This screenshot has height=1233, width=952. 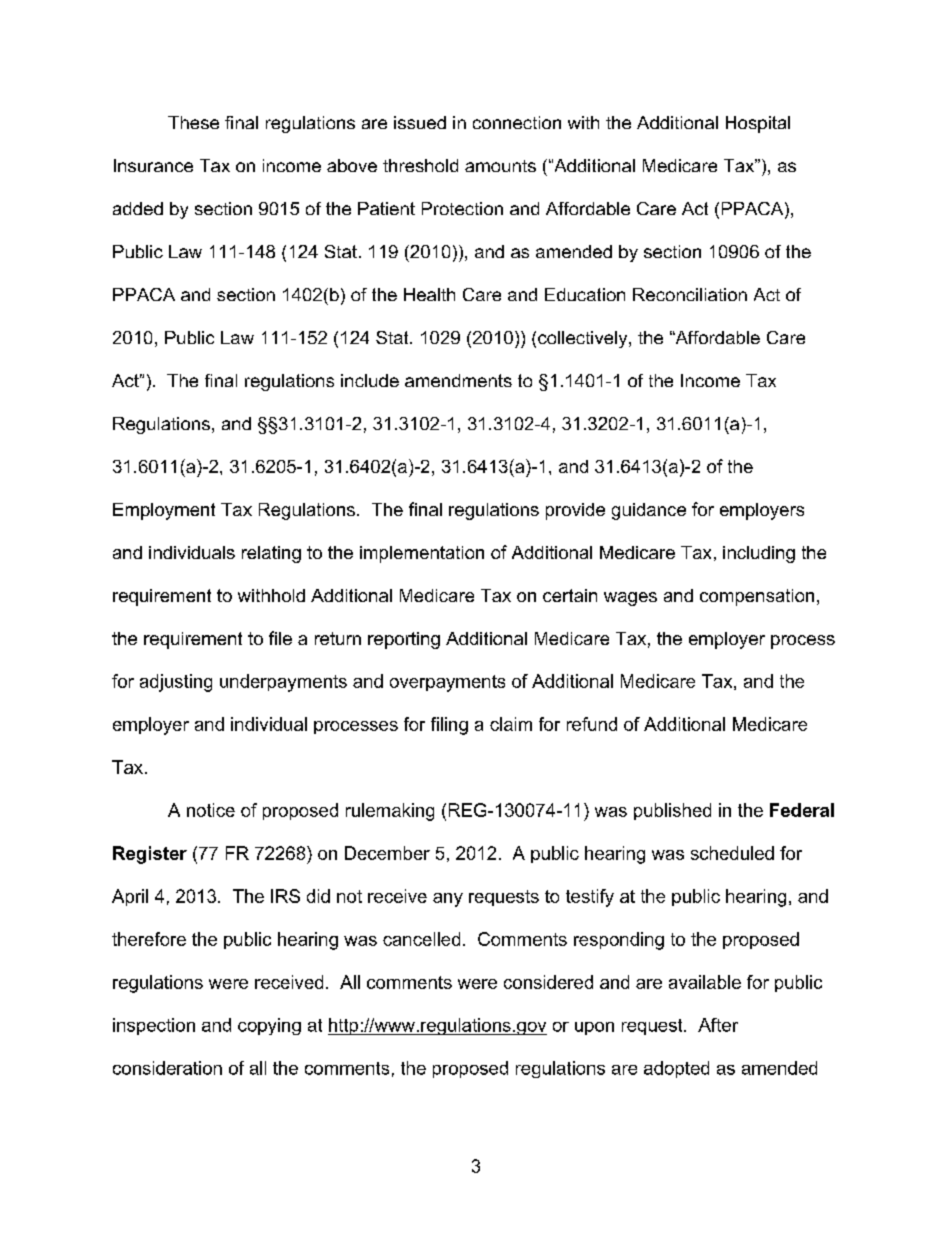 I want to click on amounts, so click(x=500, y=166).
